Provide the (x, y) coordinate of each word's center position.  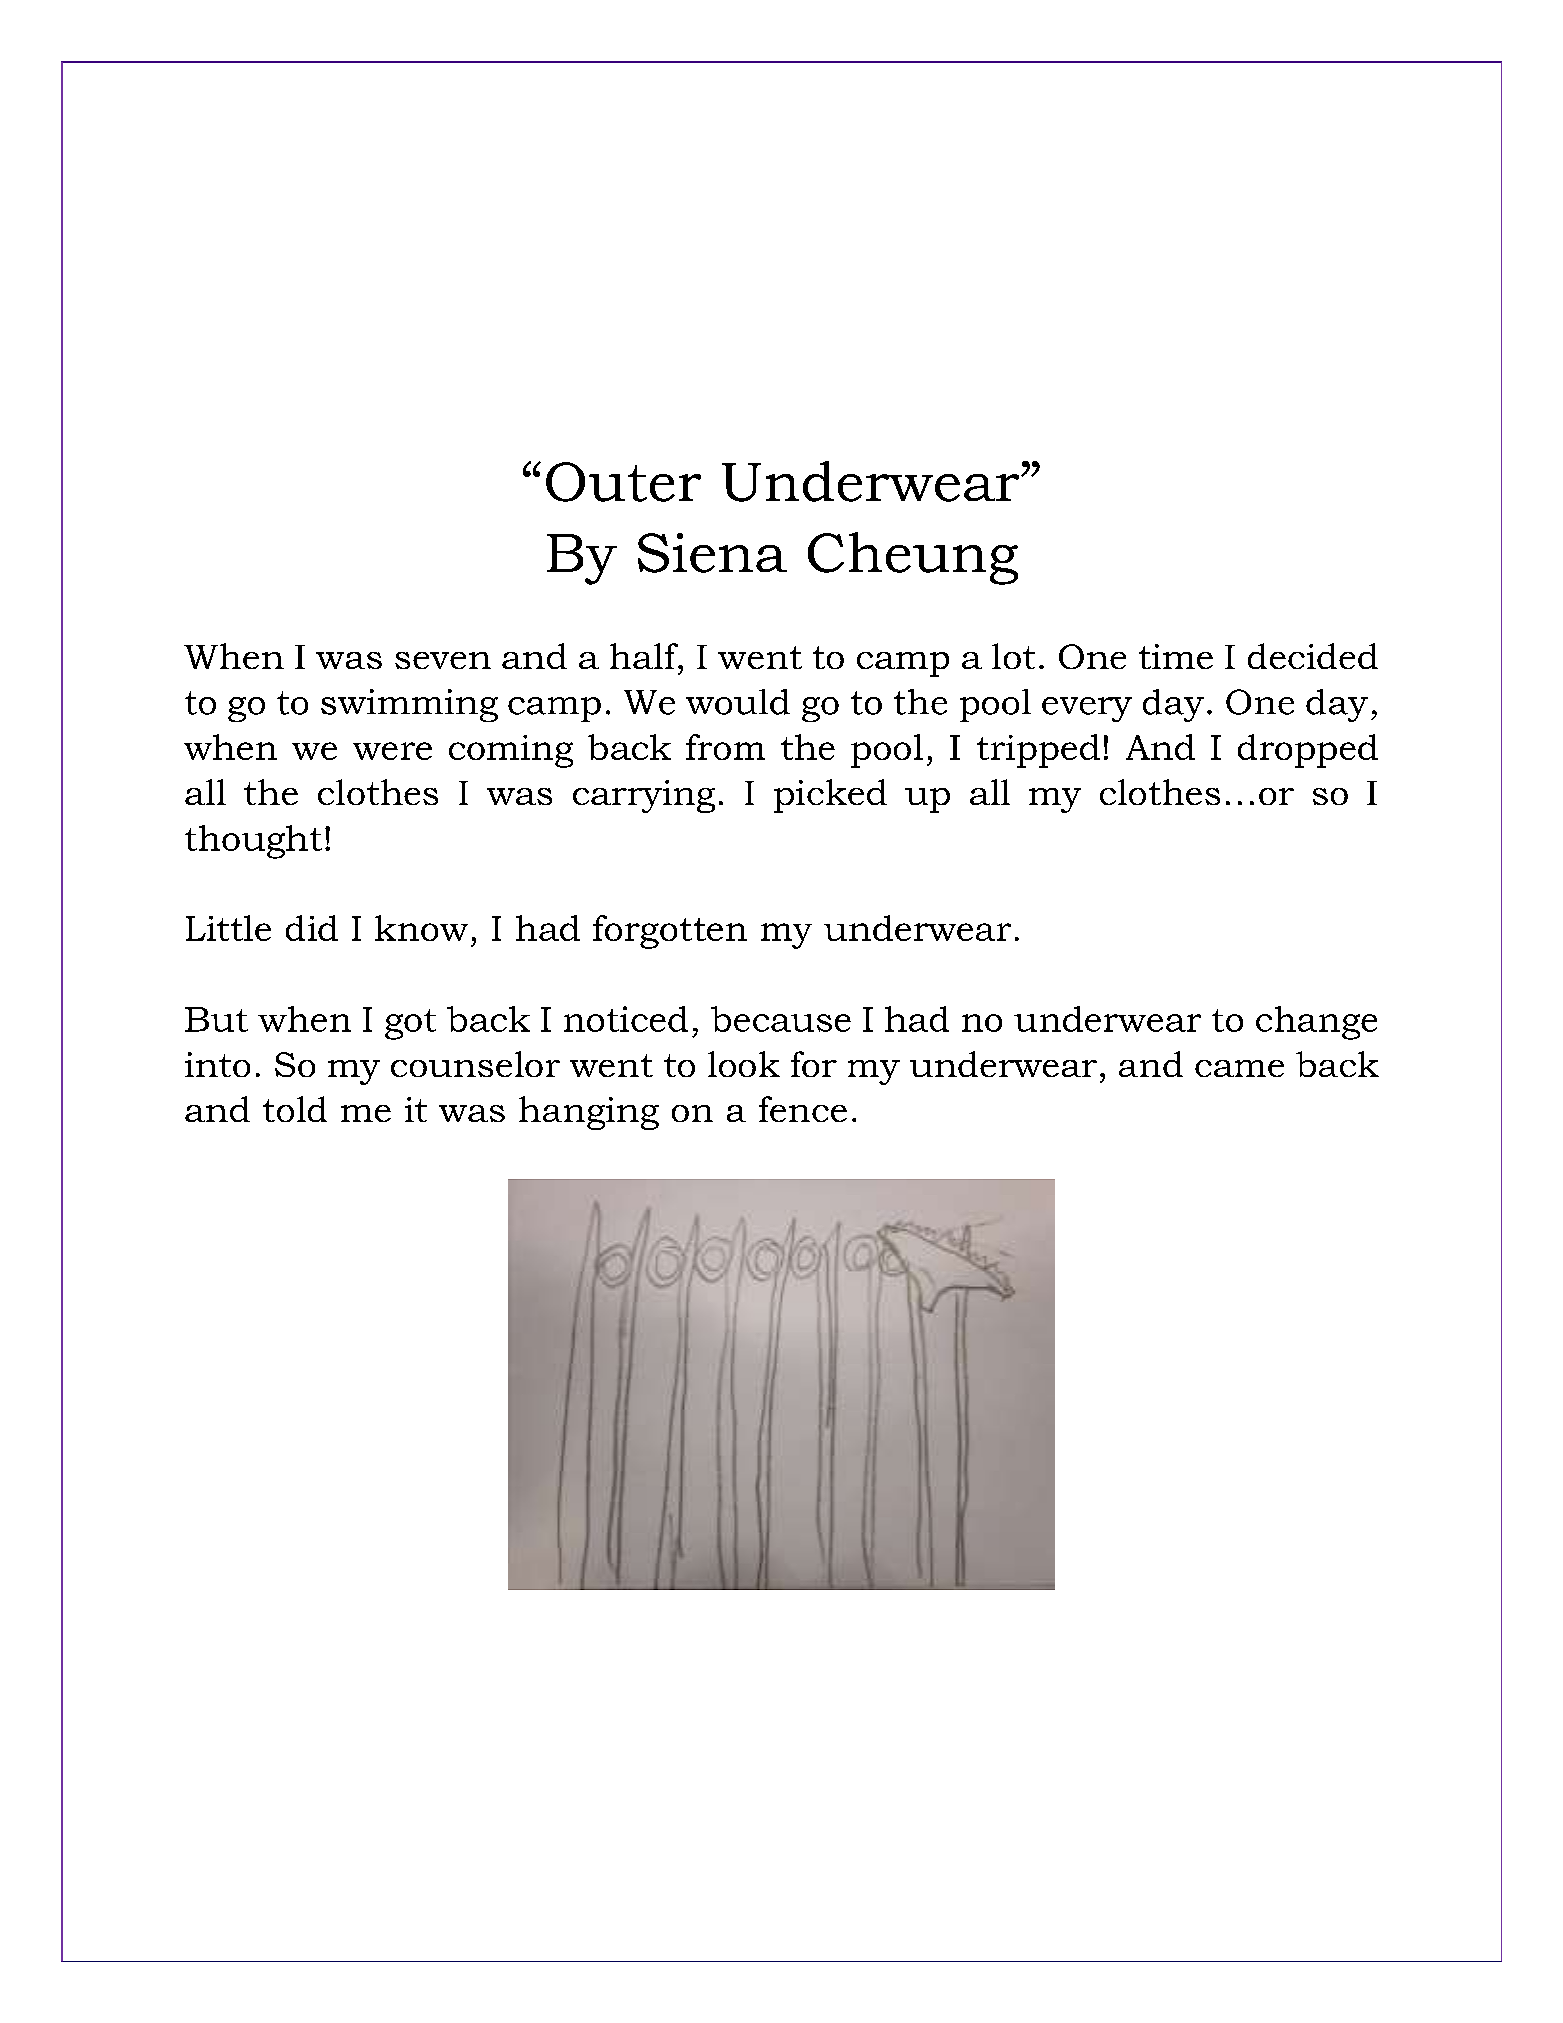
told (295, 1109)
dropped (1308, 751)
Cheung (913, 558)
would (738, 702)
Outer (623, 482)
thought (253, 842)
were (392, 751)
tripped (1038, 751)
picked (830, 796)
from (725, 747)
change (1316, 1023)
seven (443, 660)
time (1176, 656)
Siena (712, 553)
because (781, 1019)
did (312, 928)
